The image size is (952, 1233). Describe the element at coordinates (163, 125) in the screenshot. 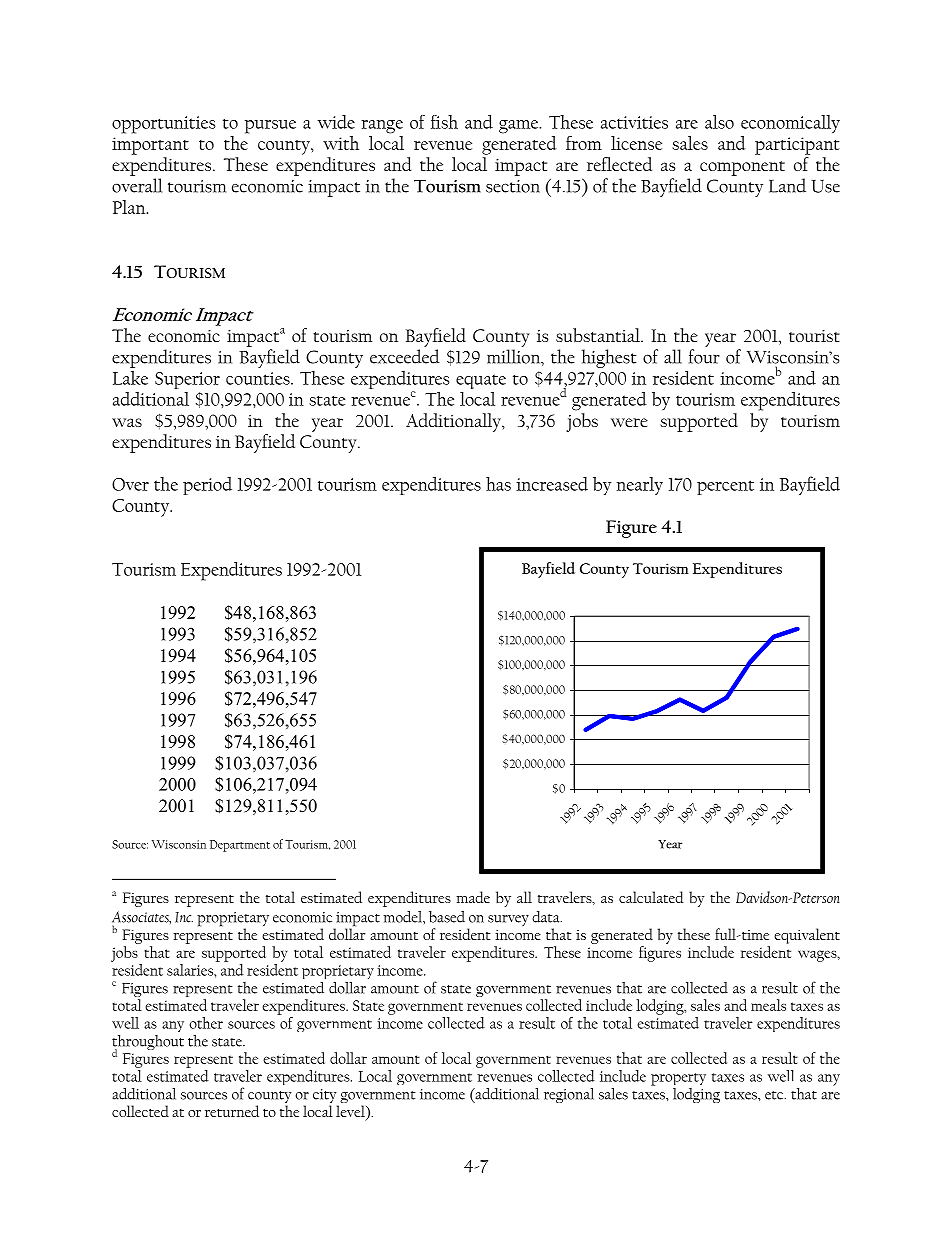

I see `opportunities` at that location.
